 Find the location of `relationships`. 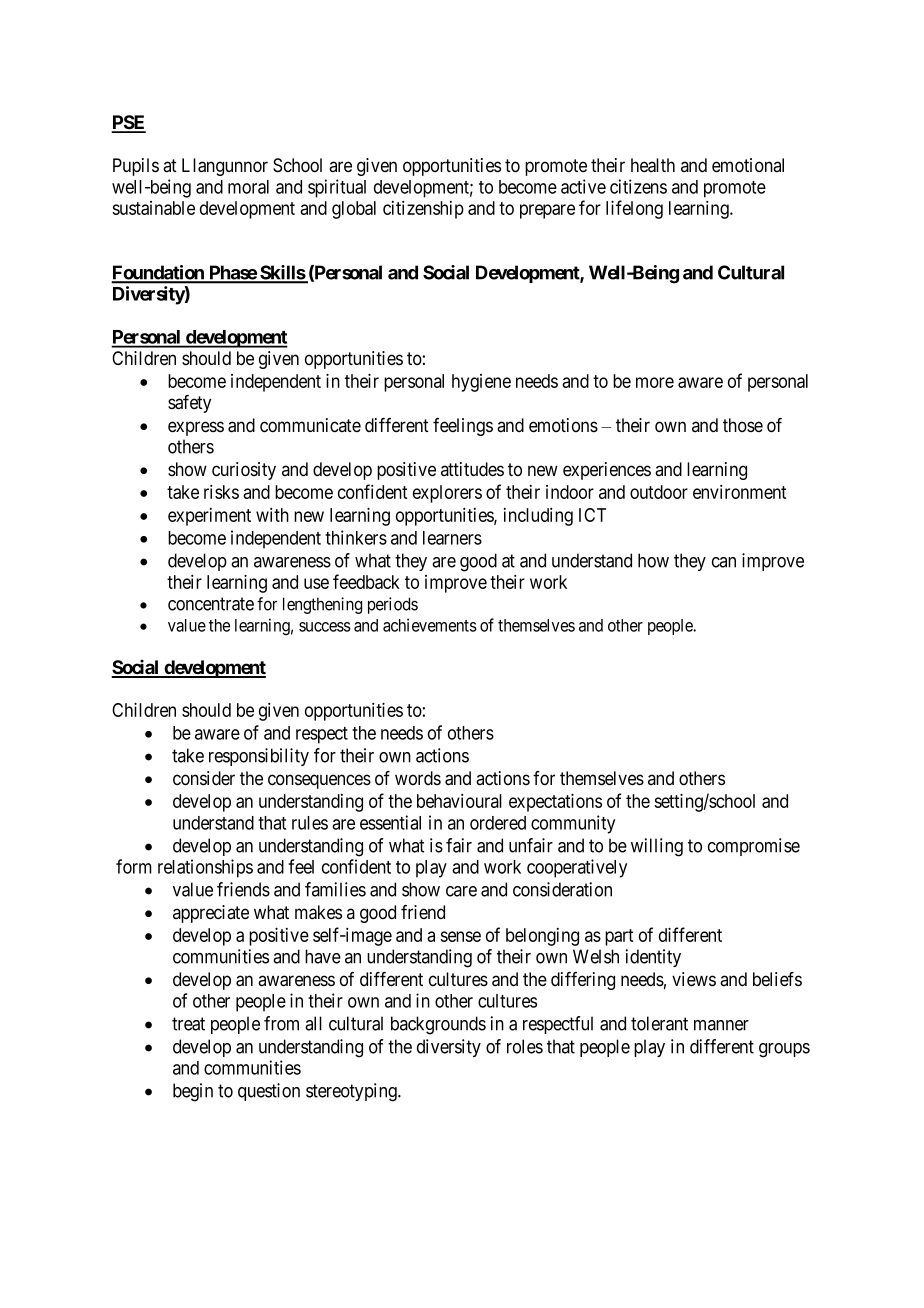

relationships is located at coordinates (205, 868).
